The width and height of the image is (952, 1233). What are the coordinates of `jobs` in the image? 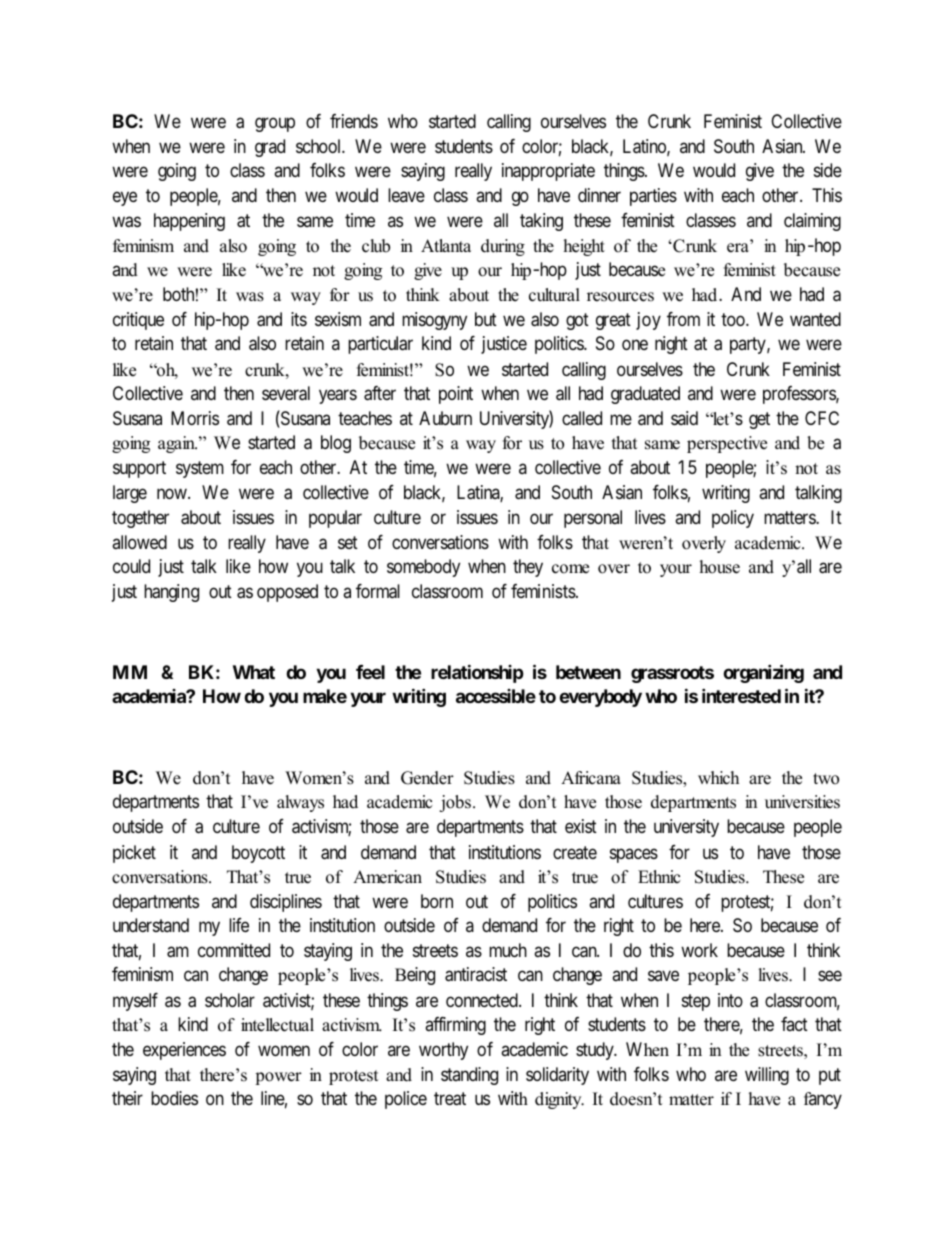 It's located at (456, 803).
